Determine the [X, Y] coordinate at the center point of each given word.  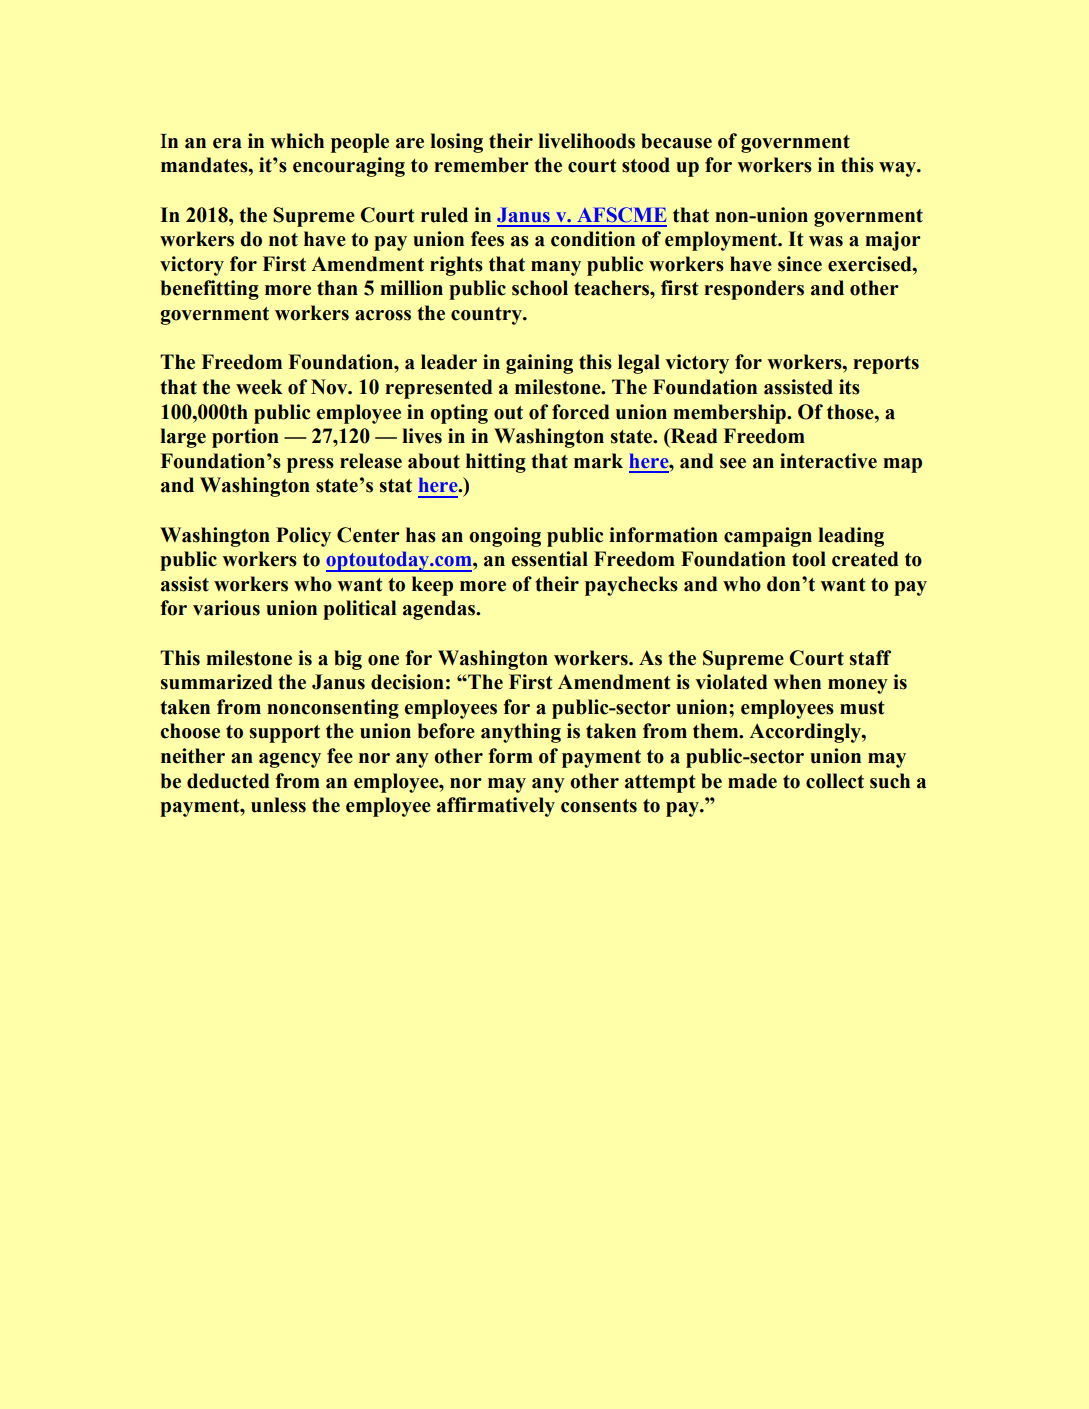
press [310, 465]
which [297, 141]
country [487, 316]
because [676, 141]
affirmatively [496, 807]
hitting [496, 463]
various [226, 608]
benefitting [210, 290]
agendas [440, 610]
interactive [828, 461]
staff [870, 658]
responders [754, 290]
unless [278, 805]
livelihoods [586, 141]
